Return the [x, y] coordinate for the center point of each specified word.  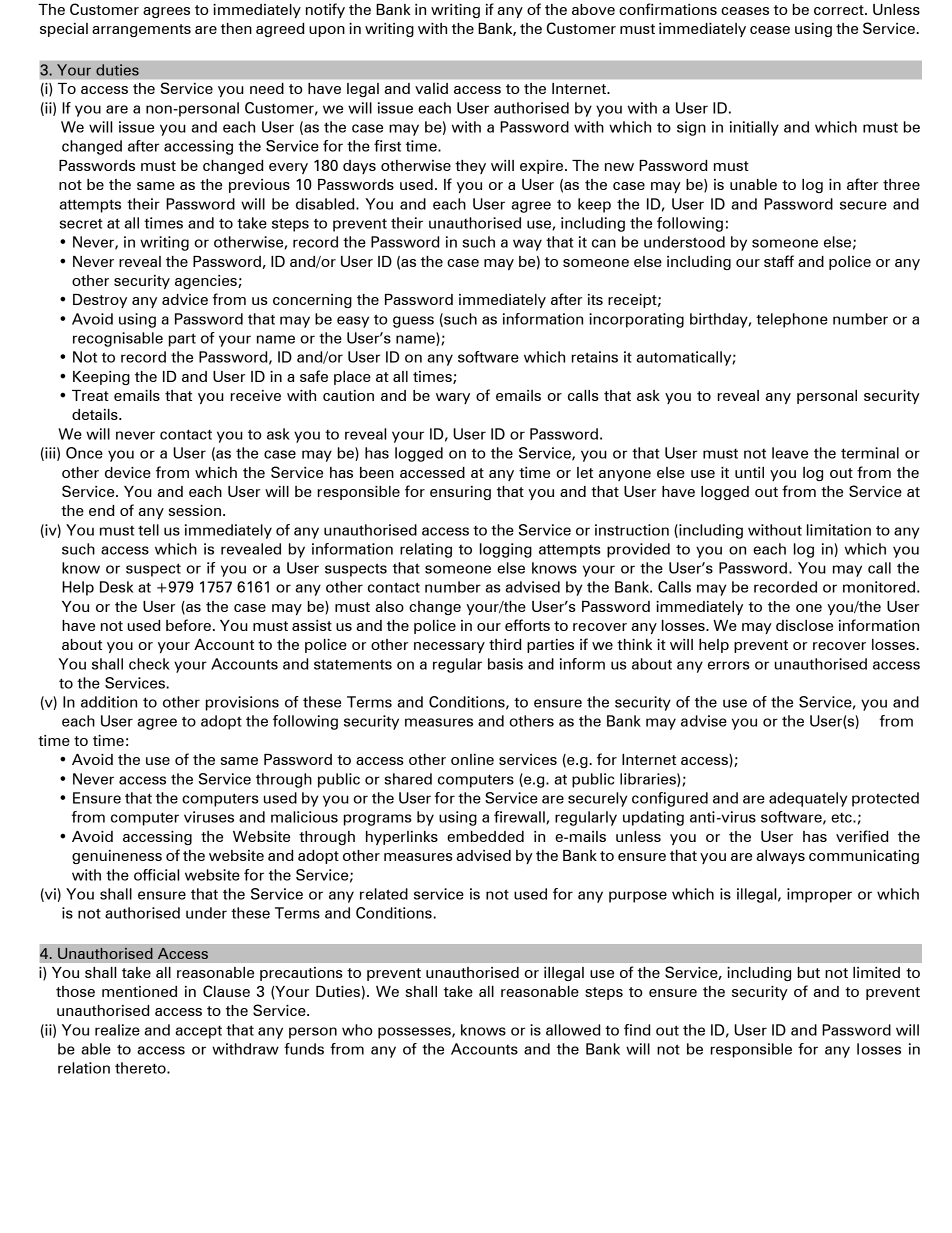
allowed [573, 1030]
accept [199, 1032]
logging [506, 550]
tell [148, 530]
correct [840, 10]
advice [185, 299]
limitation [839, 530]
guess [413, 322]
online [472, 759]
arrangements [141, 30]
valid [431, 88]
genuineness [117, 857]
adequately [808, 799]
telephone [792, 320]
